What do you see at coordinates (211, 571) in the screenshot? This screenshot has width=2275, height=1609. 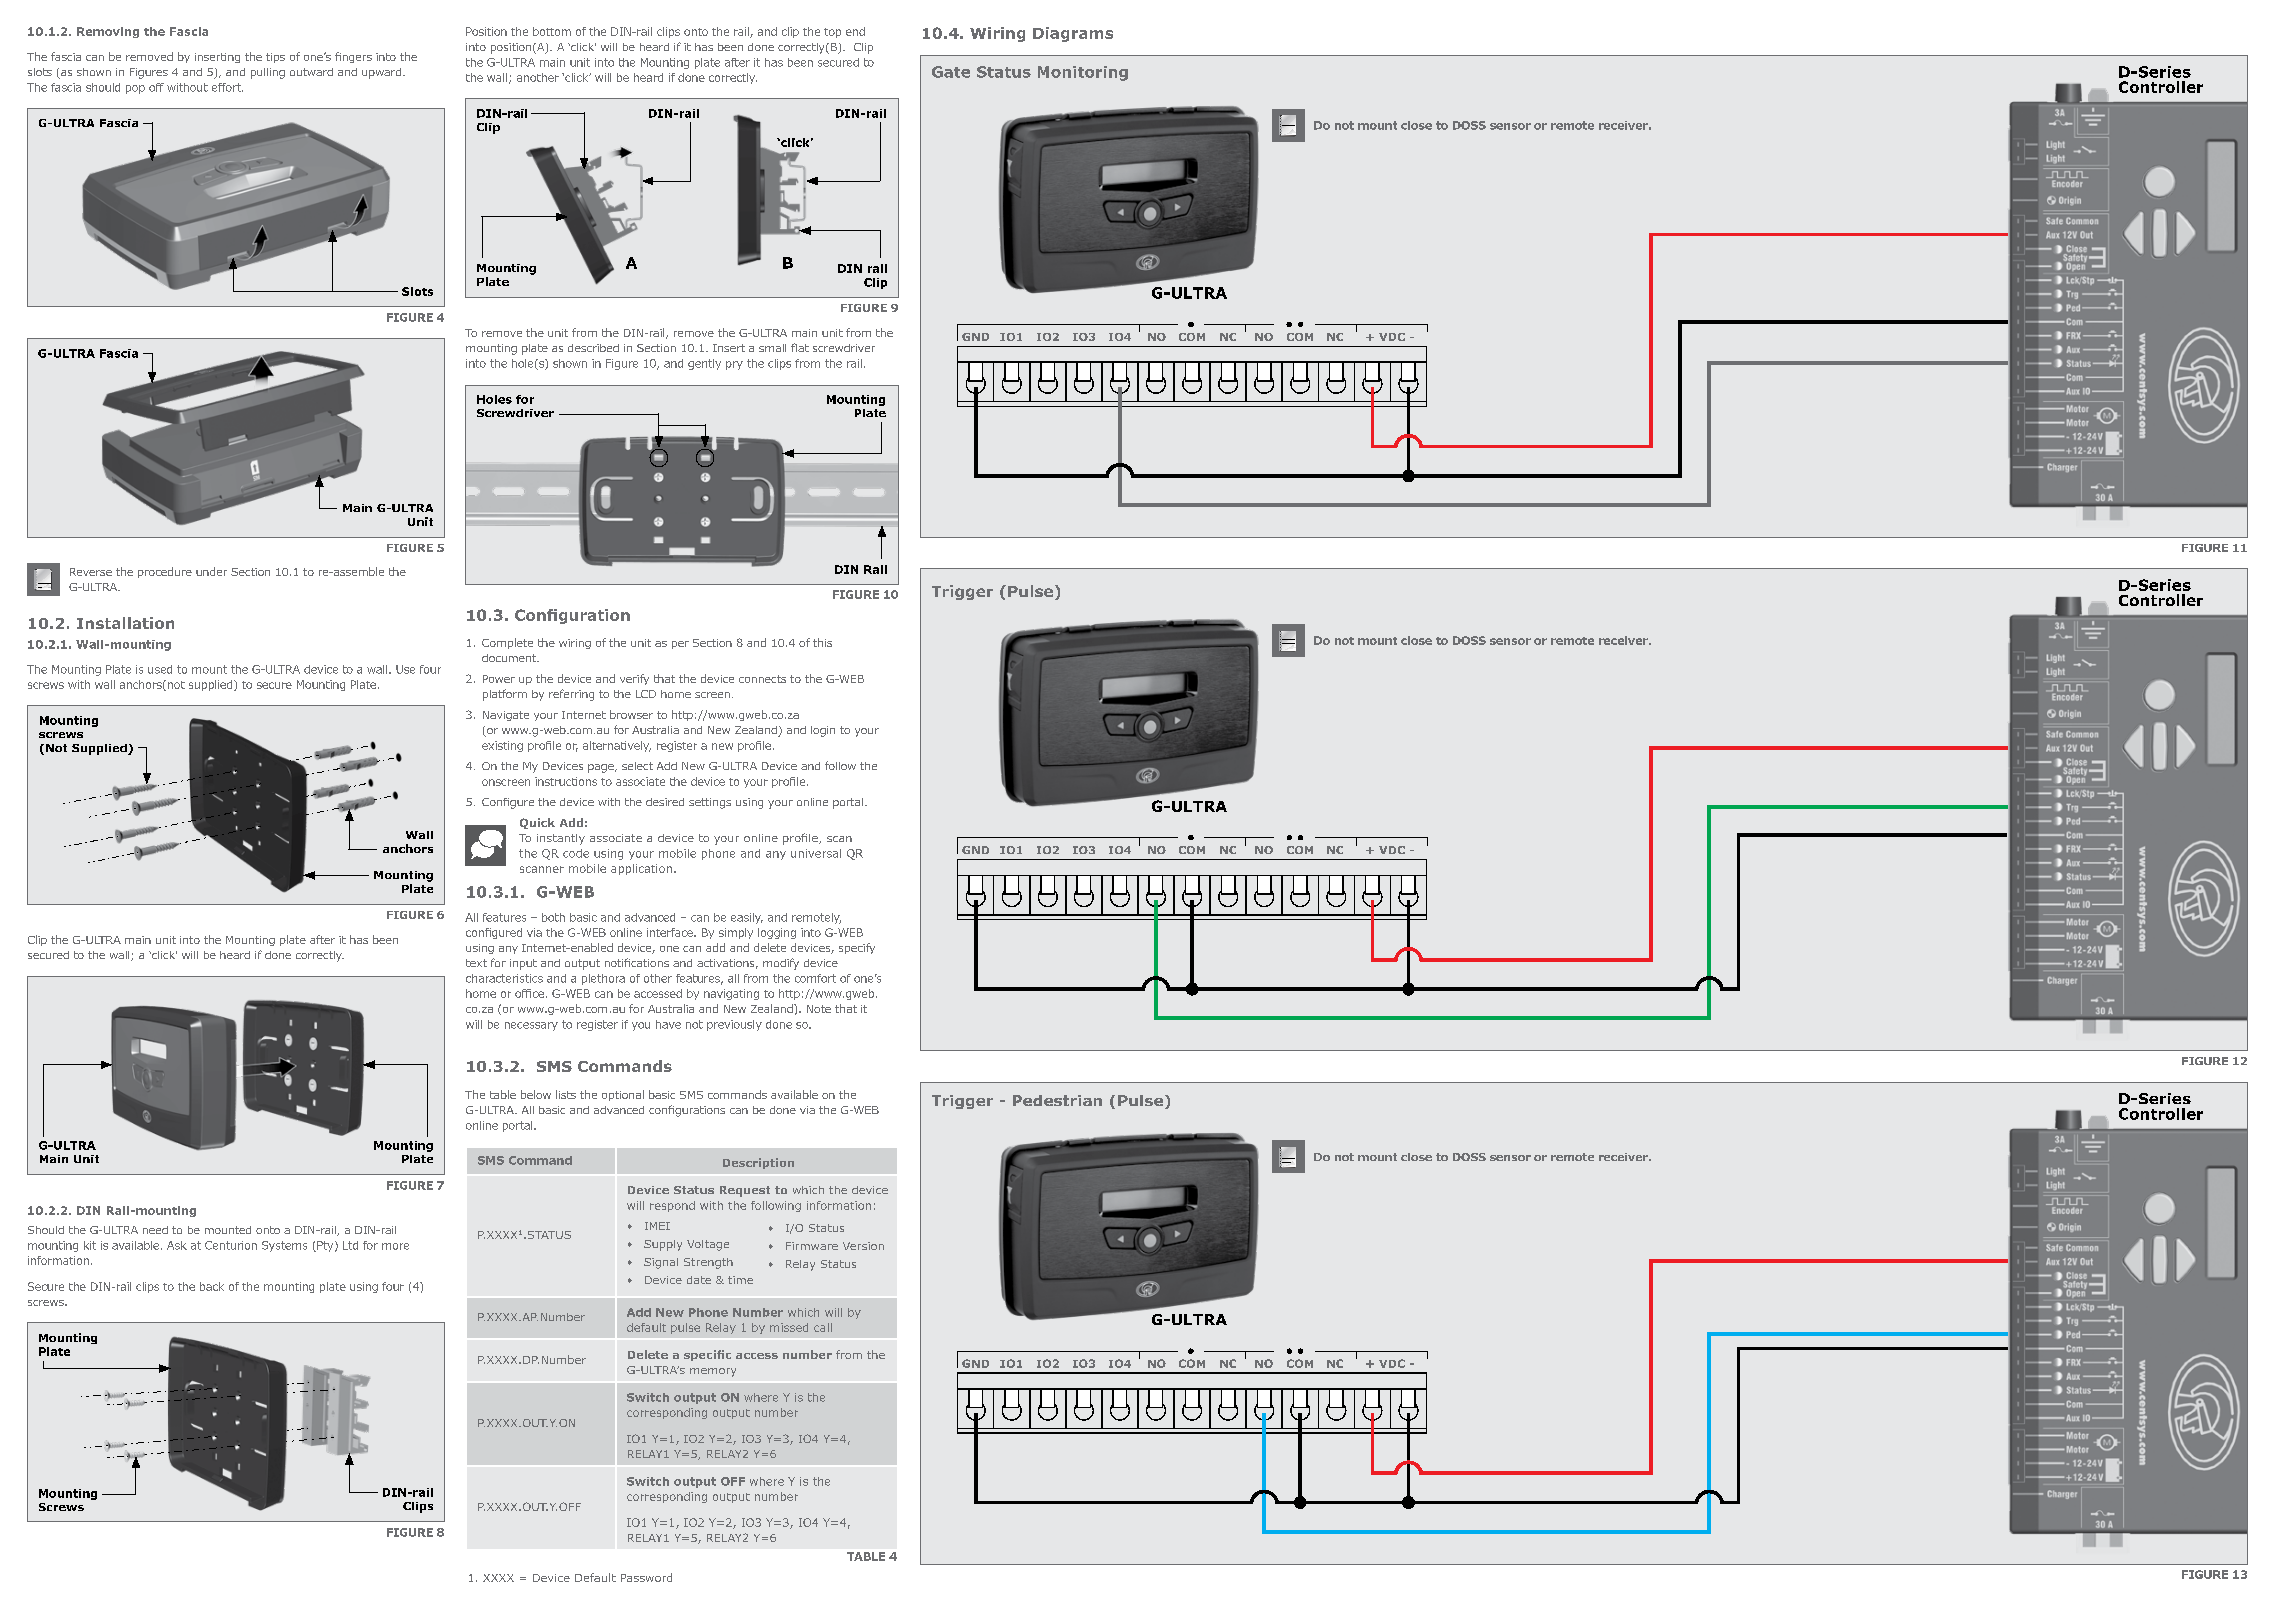 I see `under` at bounding box center [211, 571].
